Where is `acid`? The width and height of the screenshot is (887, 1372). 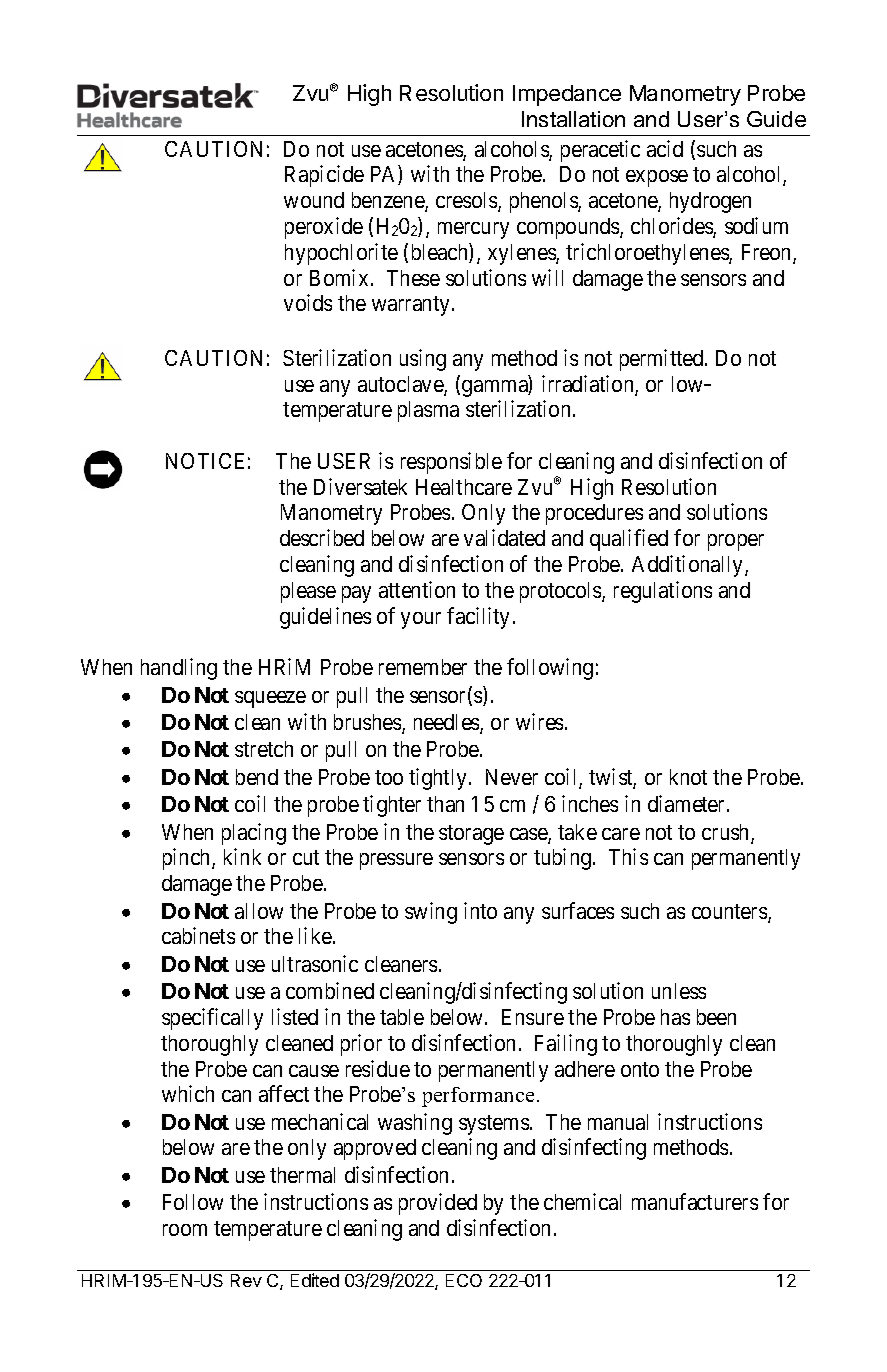
acid is located at coordinates (665, 148).
